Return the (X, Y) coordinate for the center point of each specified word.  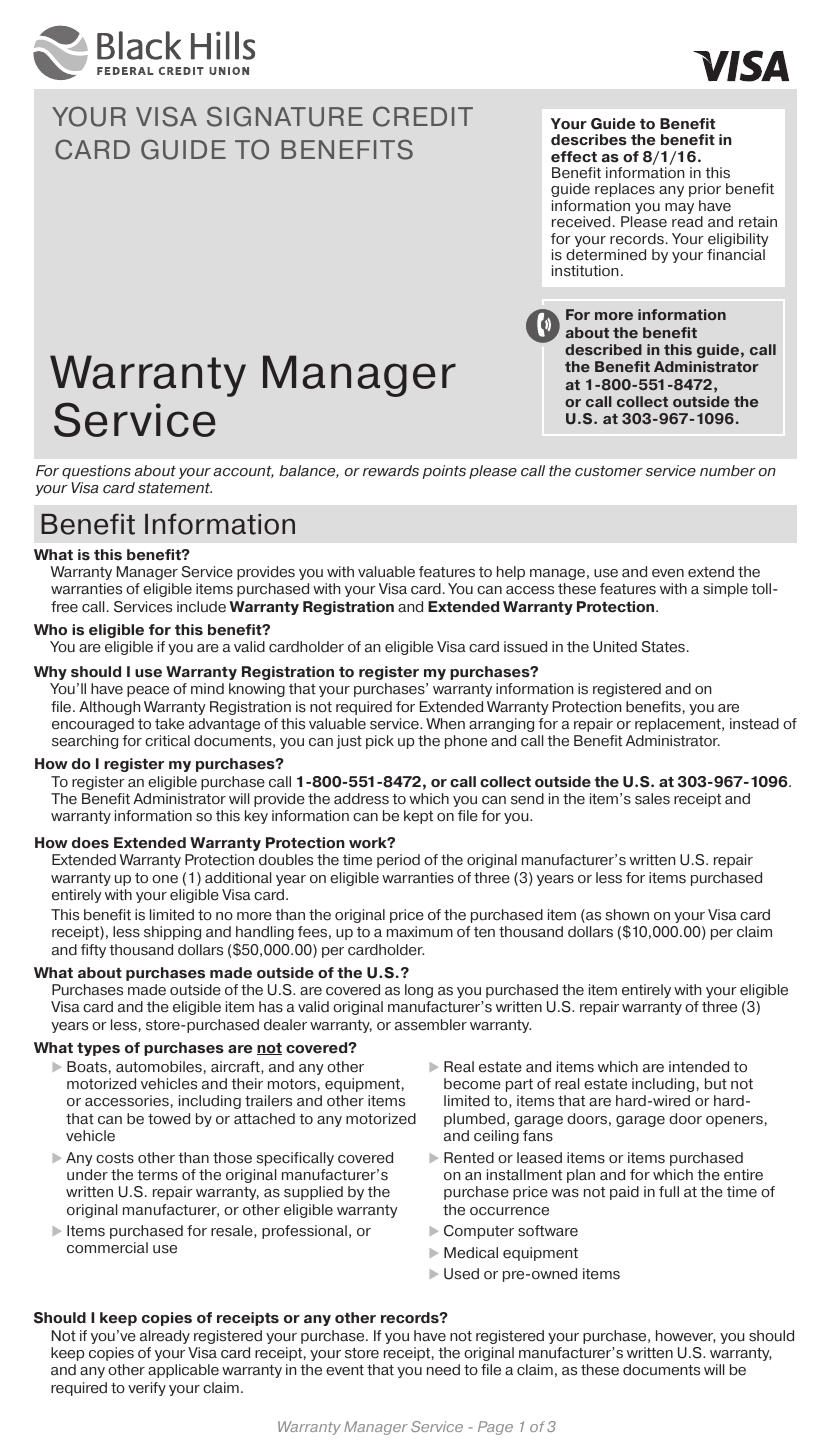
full (669, 1192)
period (398, 861)
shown (627, 915)
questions (96, 472)
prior (705, 190)
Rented (469, 1158)
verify (147, 1389)
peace (148, 691)
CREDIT (423, 116)
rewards (391, 471)
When (445, 724)
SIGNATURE (285, 116)
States (663, 647)
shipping (172, 933)
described (603, 349)
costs (115, 1158)
